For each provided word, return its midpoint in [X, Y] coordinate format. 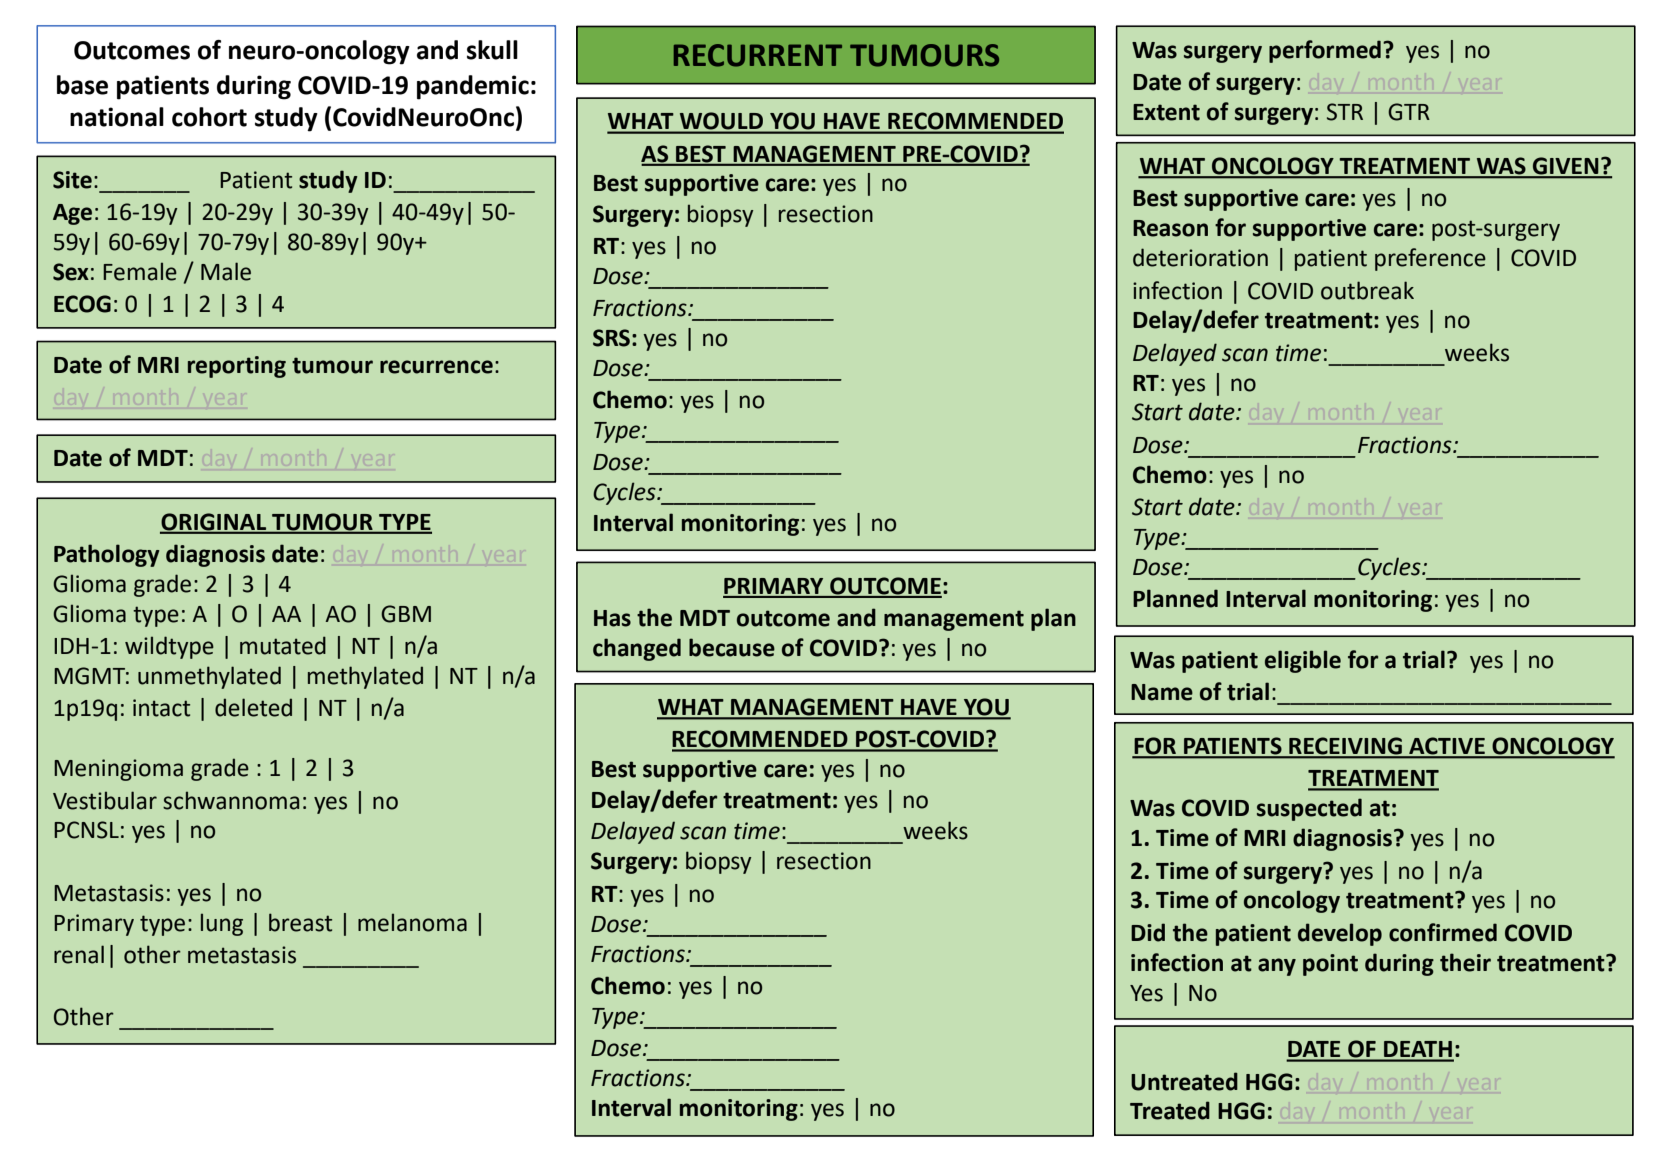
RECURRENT [758, 55]
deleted [253, 707]
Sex [71, 272]
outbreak [1367, 290]
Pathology [107, 555]
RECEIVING [1345, 747]
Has [612, 618]
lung [222, 924]
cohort [209, 117]
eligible [1303, 661]
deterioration [1200, 257]
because [732, 647]
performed [1325, 51]
